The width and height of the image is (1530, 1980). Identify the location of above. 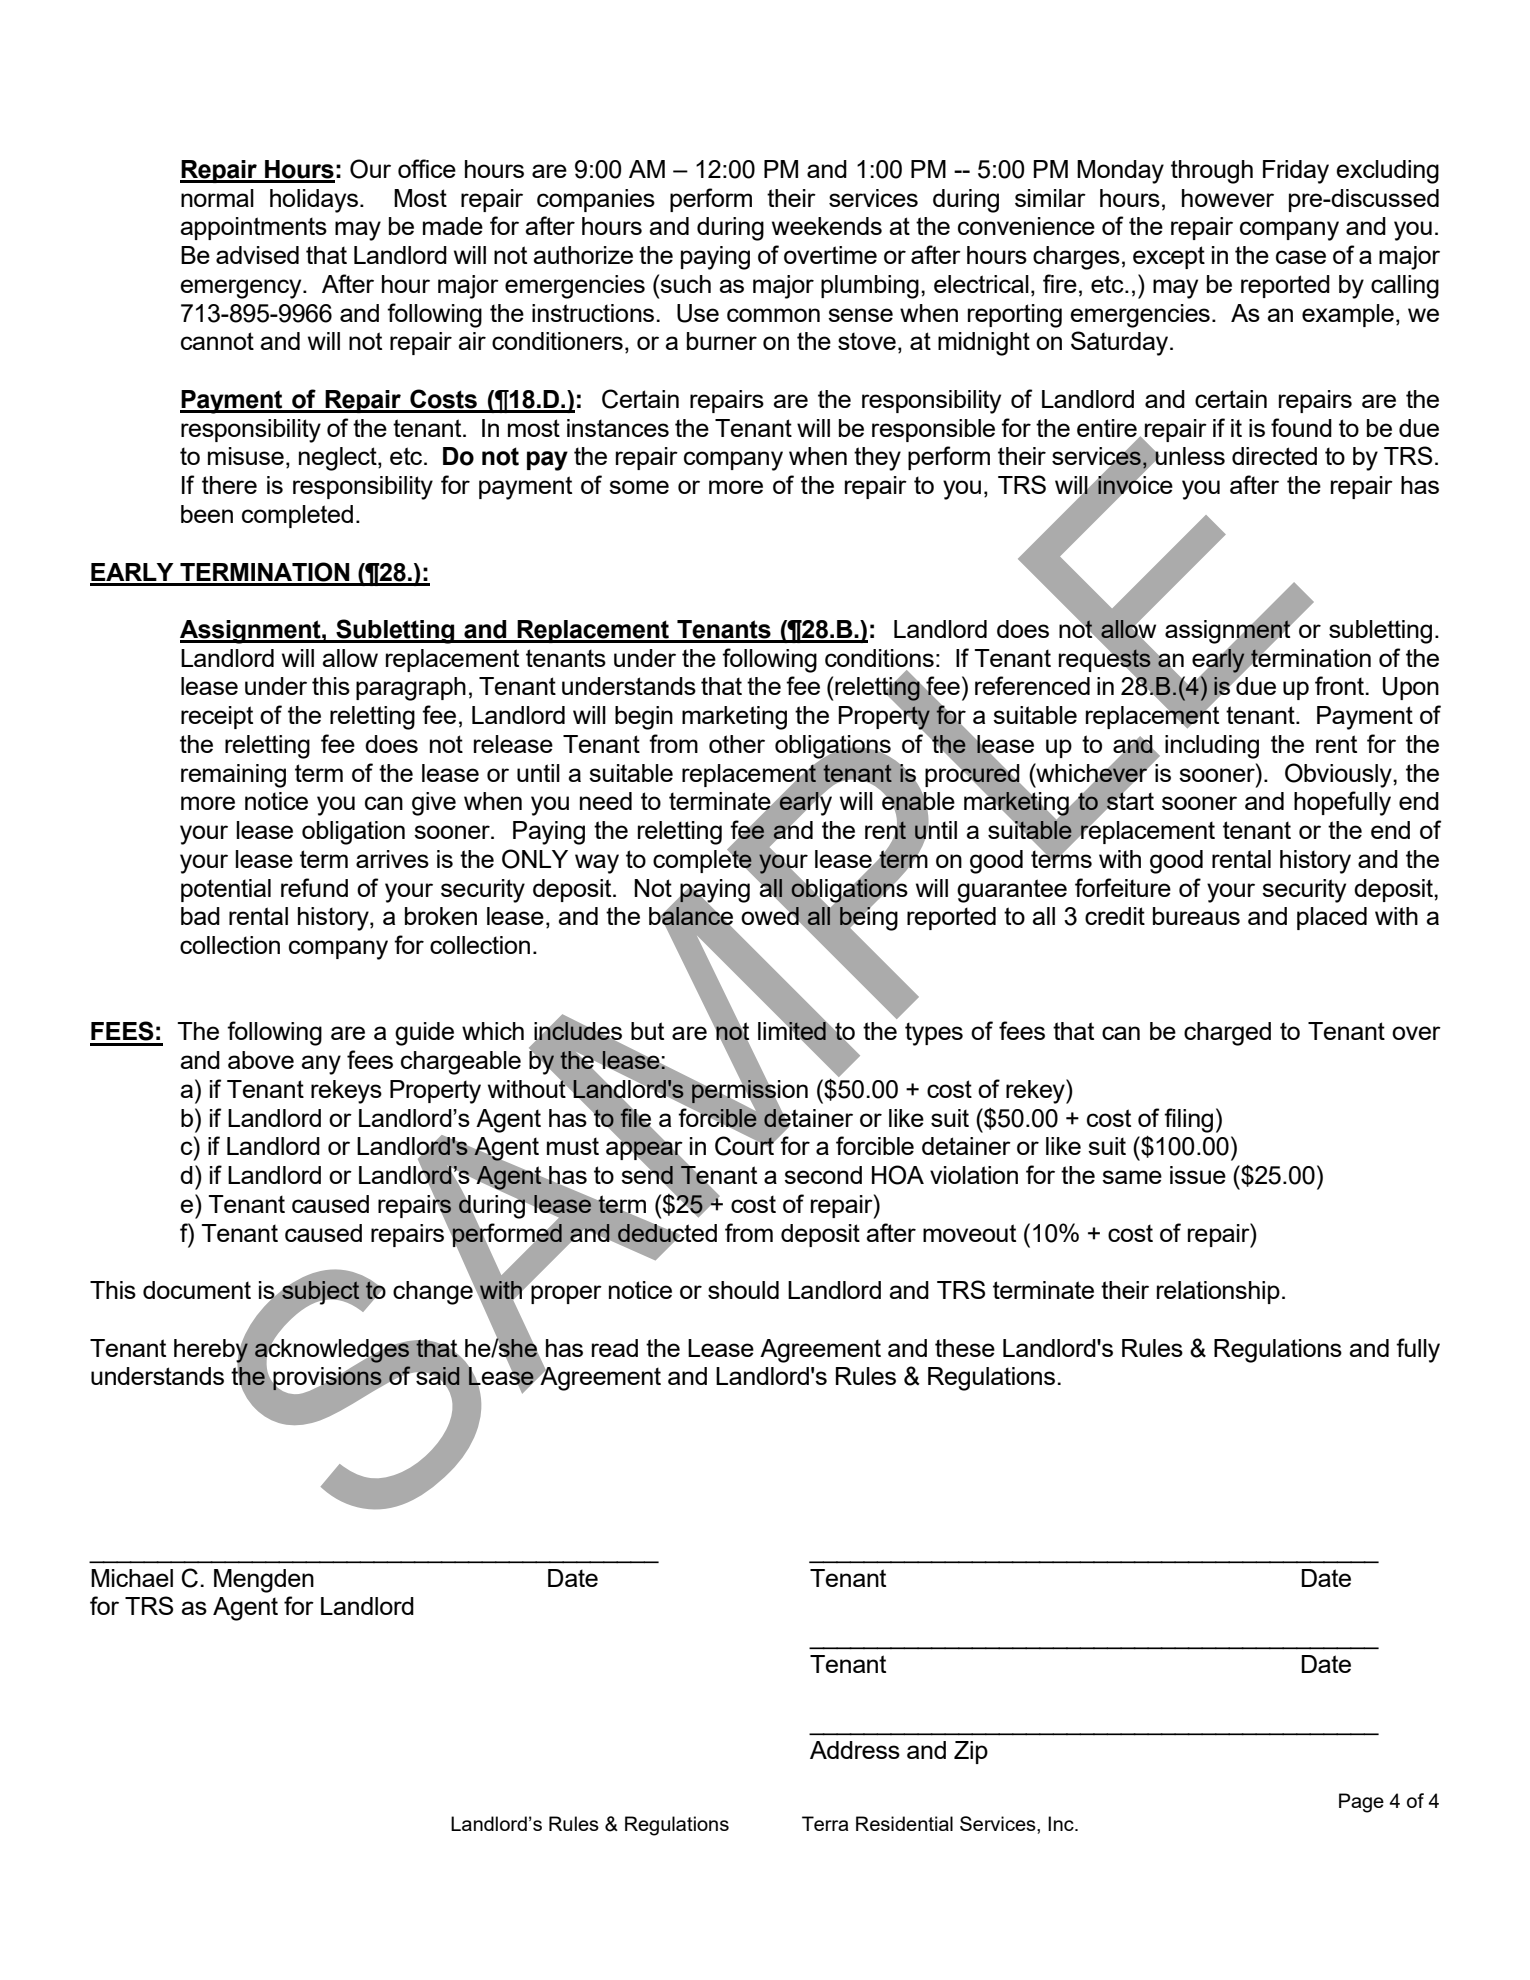
(261, 1060).
